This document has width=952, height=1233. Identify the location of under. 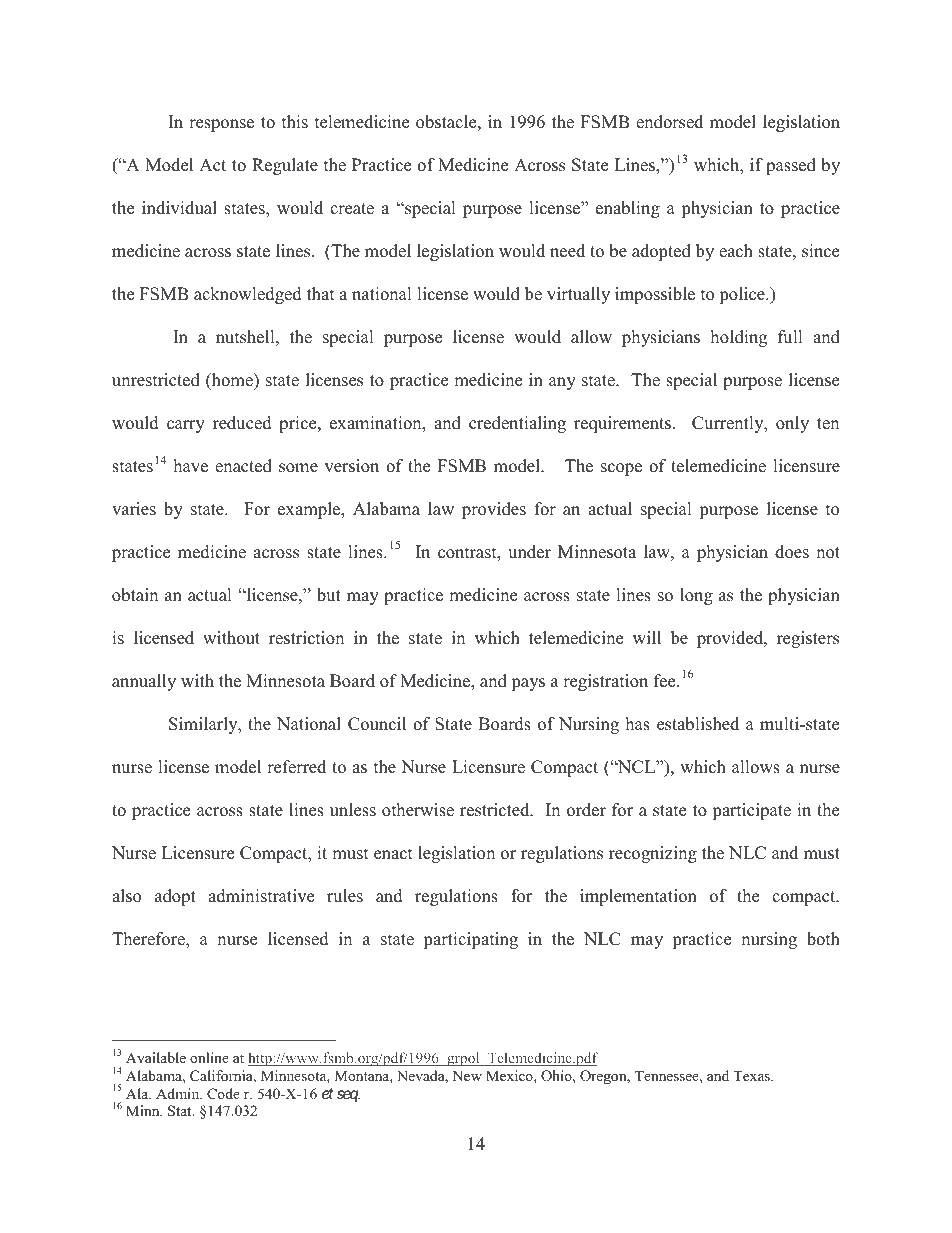
(529, 552).
